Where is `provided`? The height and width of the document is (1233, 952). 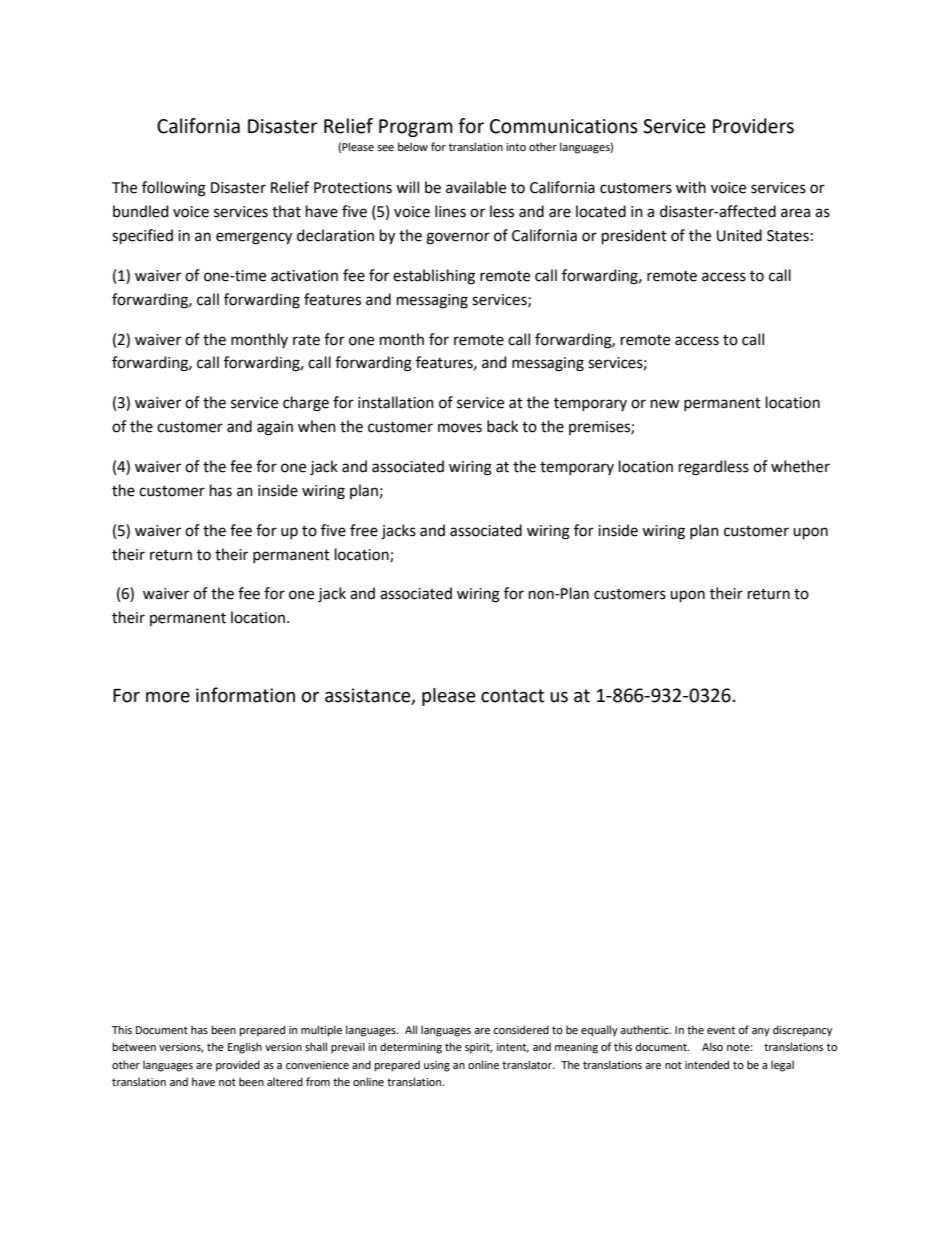 provided is located at coordinates (238, 1066).
